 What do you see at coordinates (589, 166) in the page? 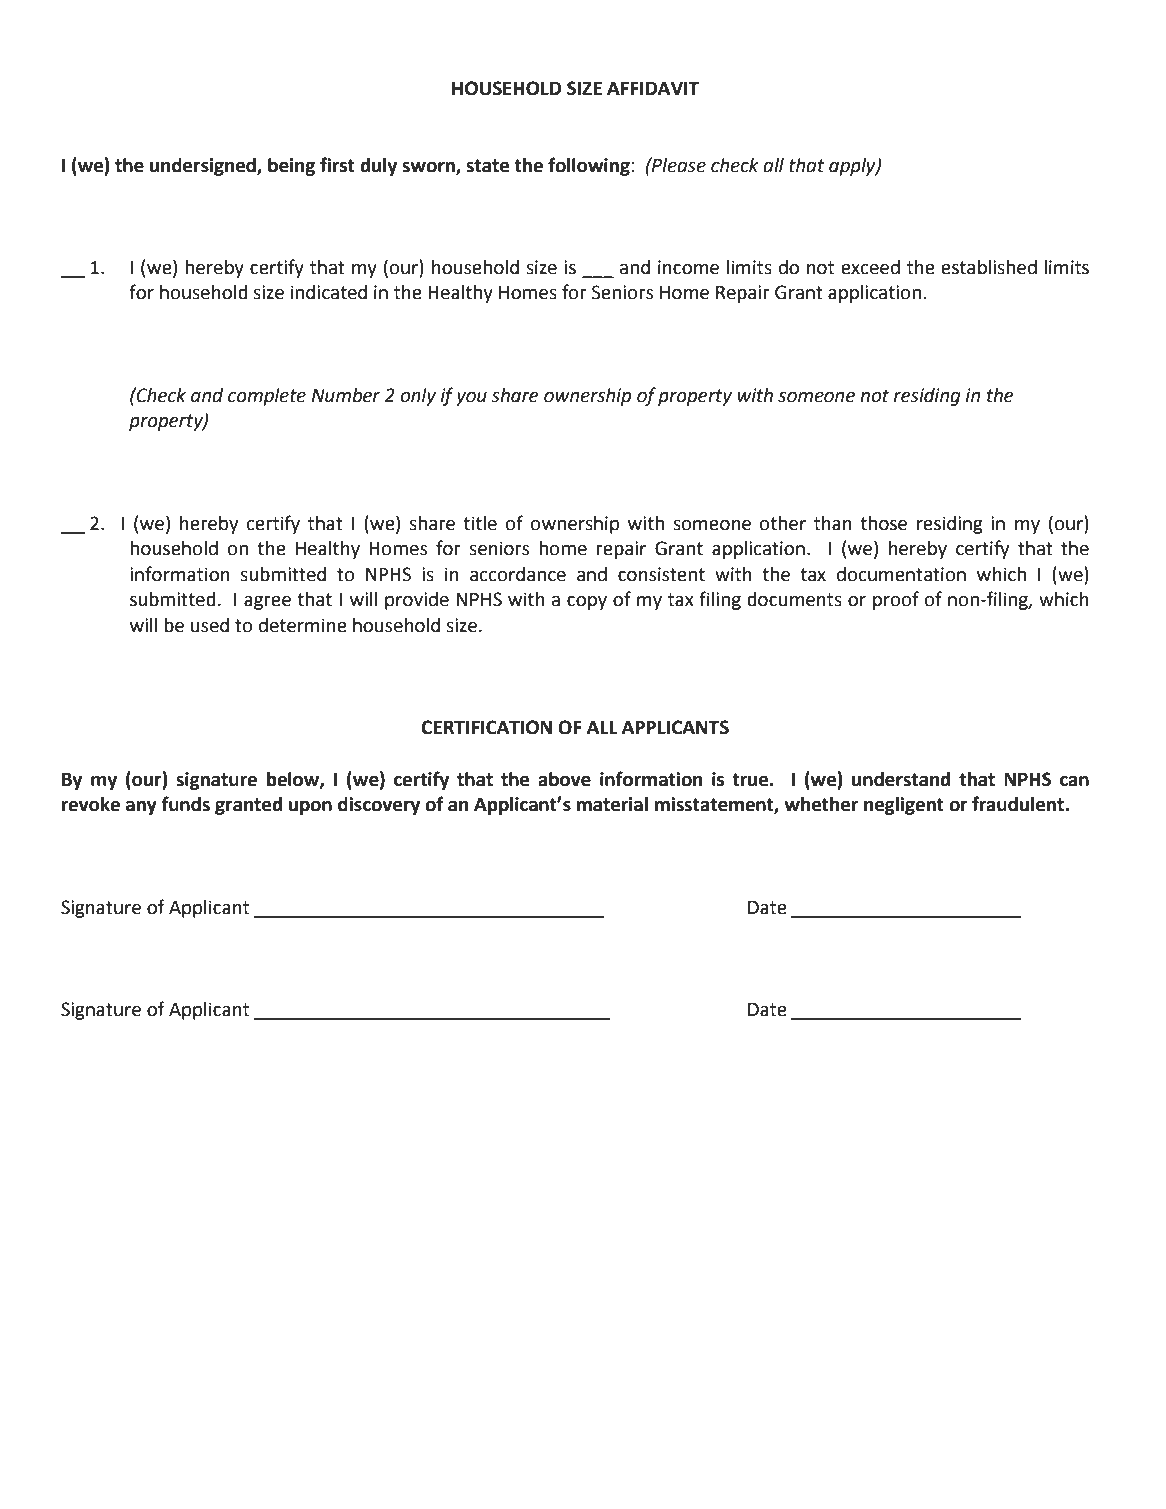
I see `following` at bounding box center [589, 166].
